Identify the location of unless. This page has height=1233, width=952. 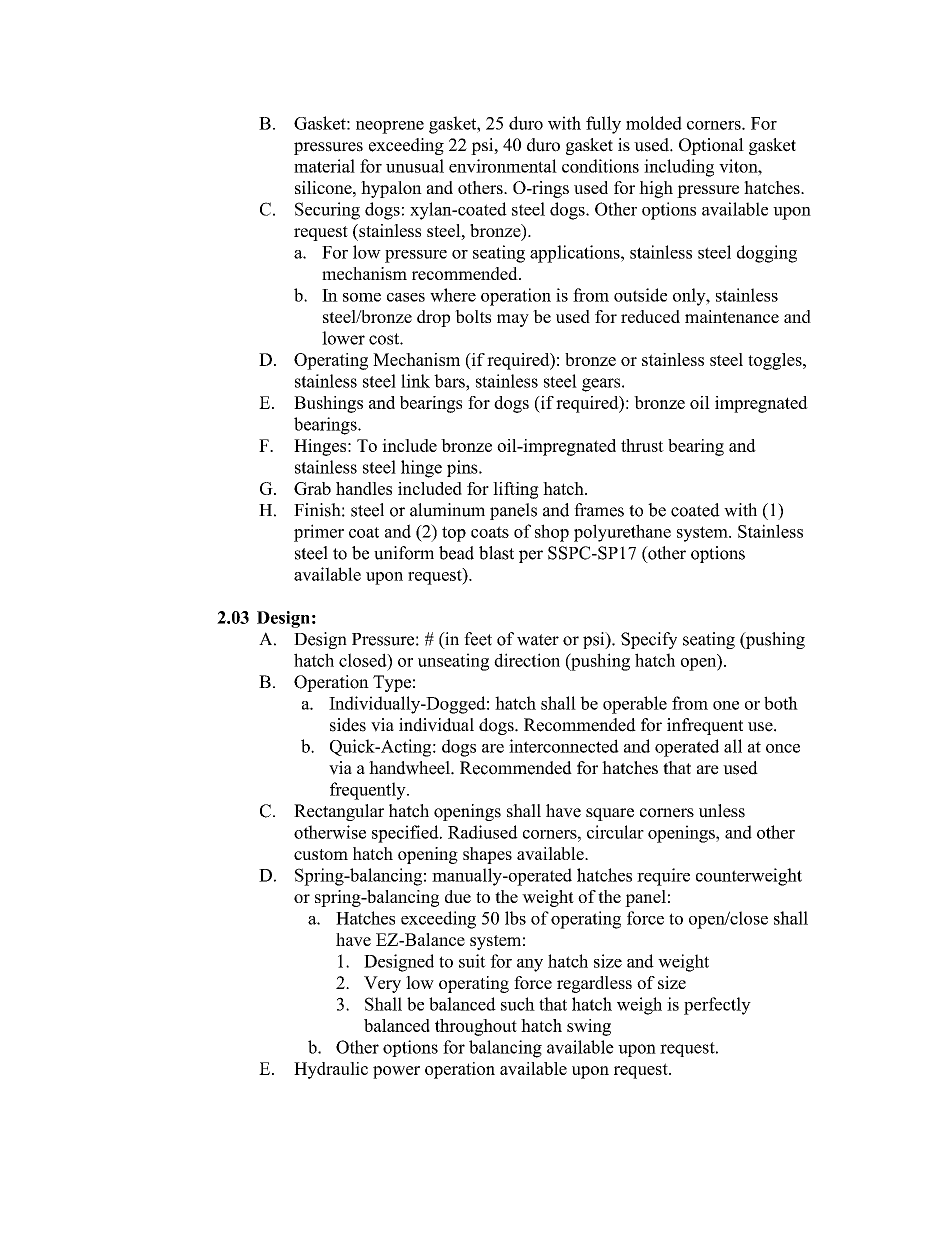
(722, 811).
